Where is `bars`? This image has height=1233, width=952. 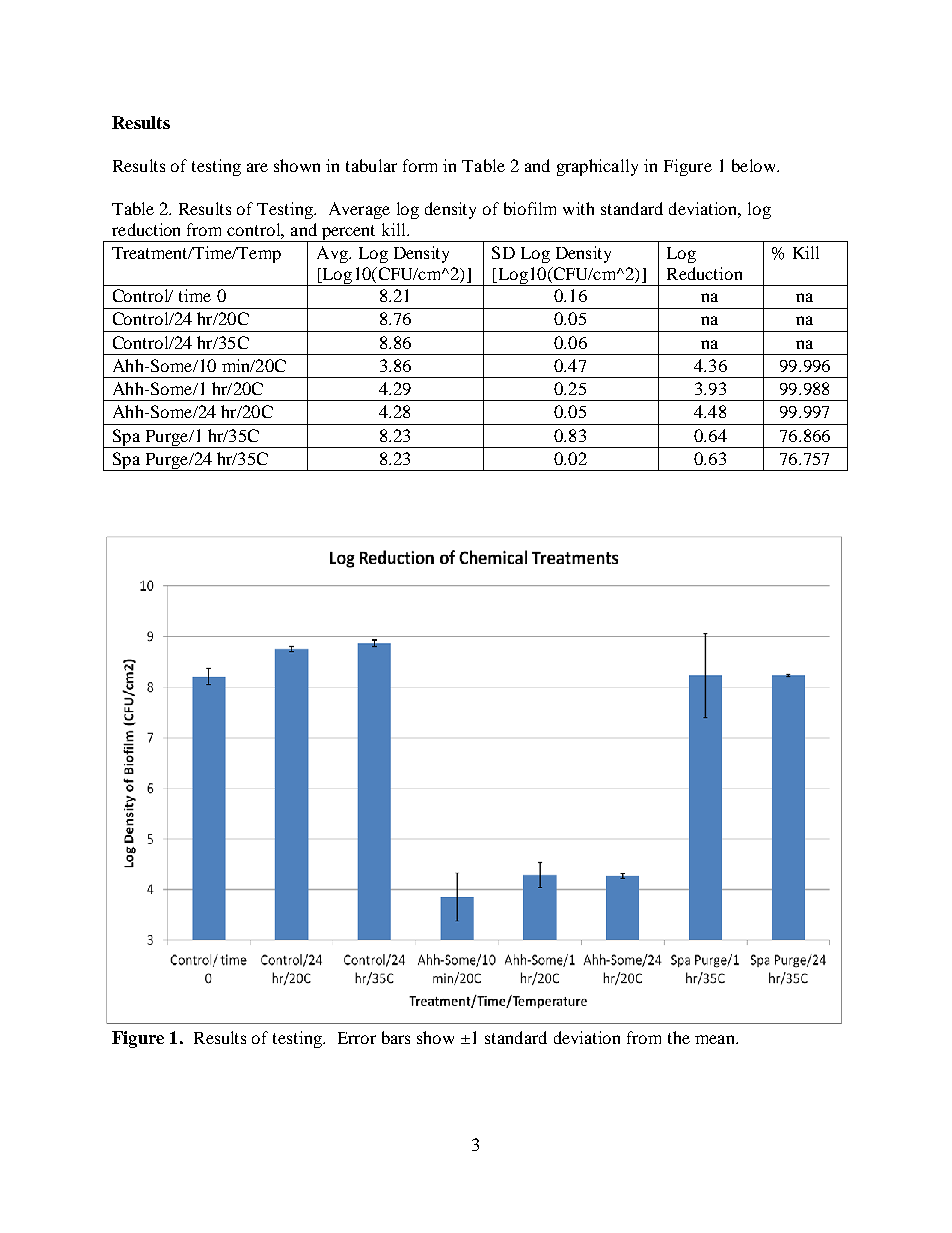
bars is located at coordinates (396, 1037).
